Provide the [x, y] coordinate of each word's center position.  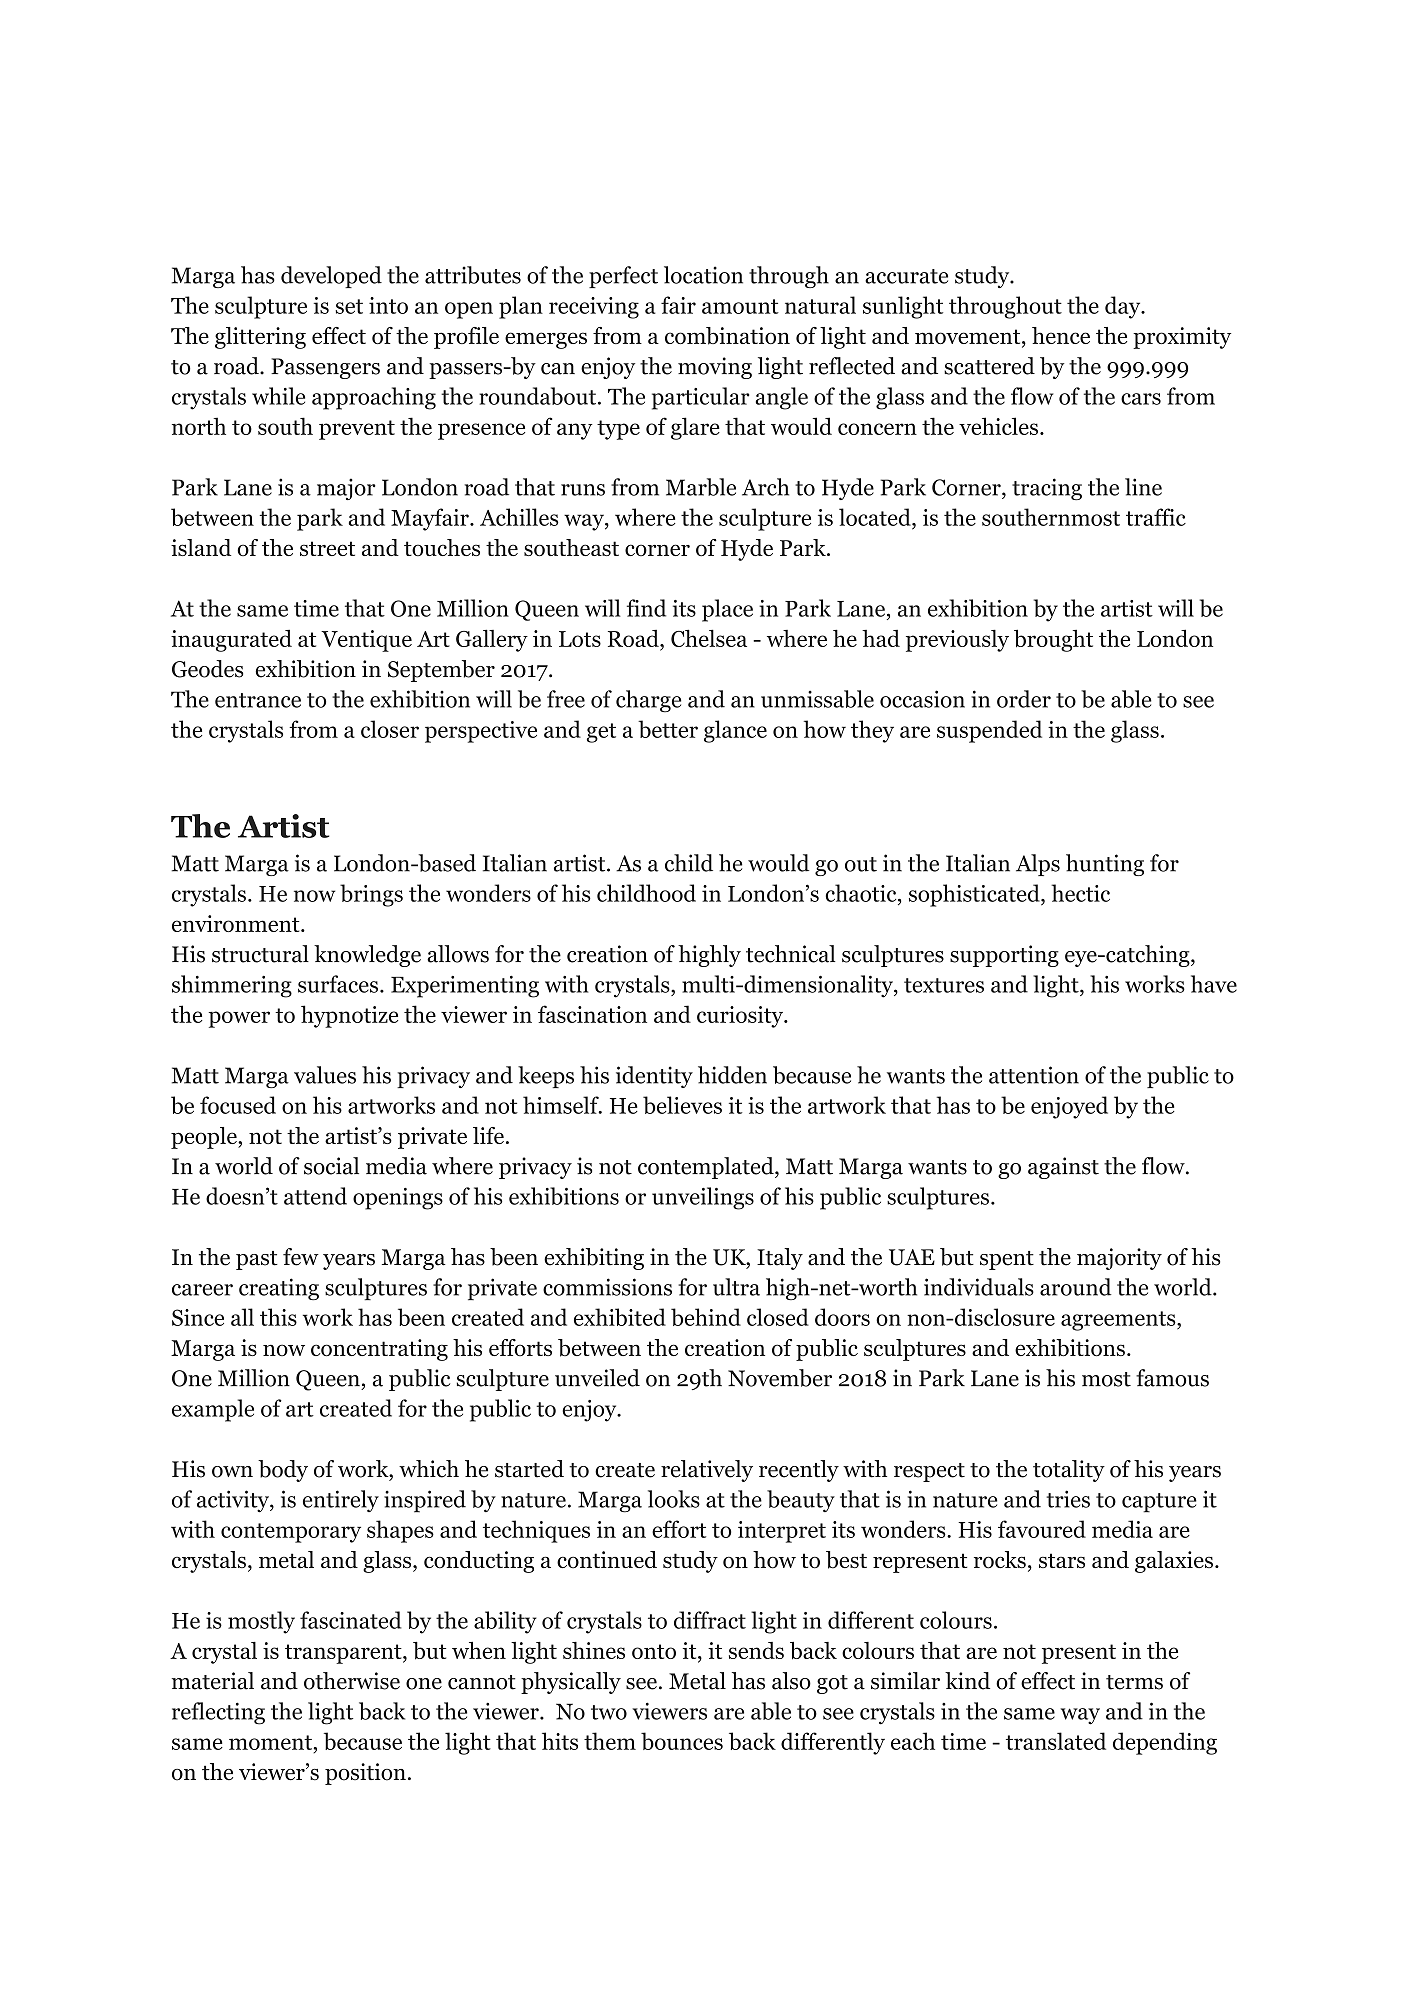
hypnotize [349, 1016]
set [349, 306]
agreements [1119, 1321]
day [1124, 307]
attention [1034, 1075]
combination [727, 336]
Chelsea [709, 638]
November [780, 1378]
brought [1053, 640]
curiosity [741, 1017]
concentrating [379, 1350]
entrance [258, 700]
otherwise [352, 1681]
